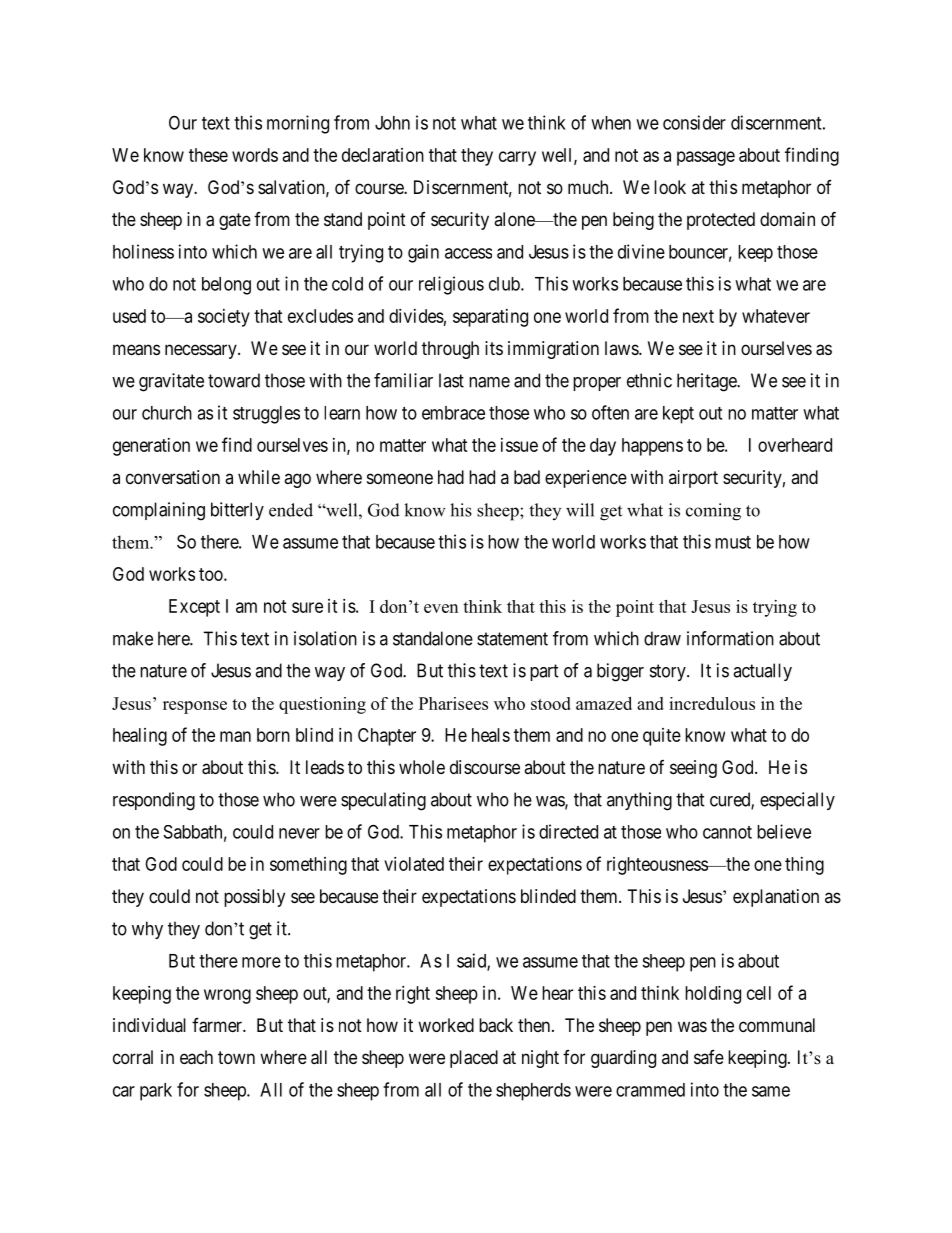 This screenshot has height=1233, width=952. Describe the element at coordinates (208, 155) in the screenshot. I see `these` at that location.
